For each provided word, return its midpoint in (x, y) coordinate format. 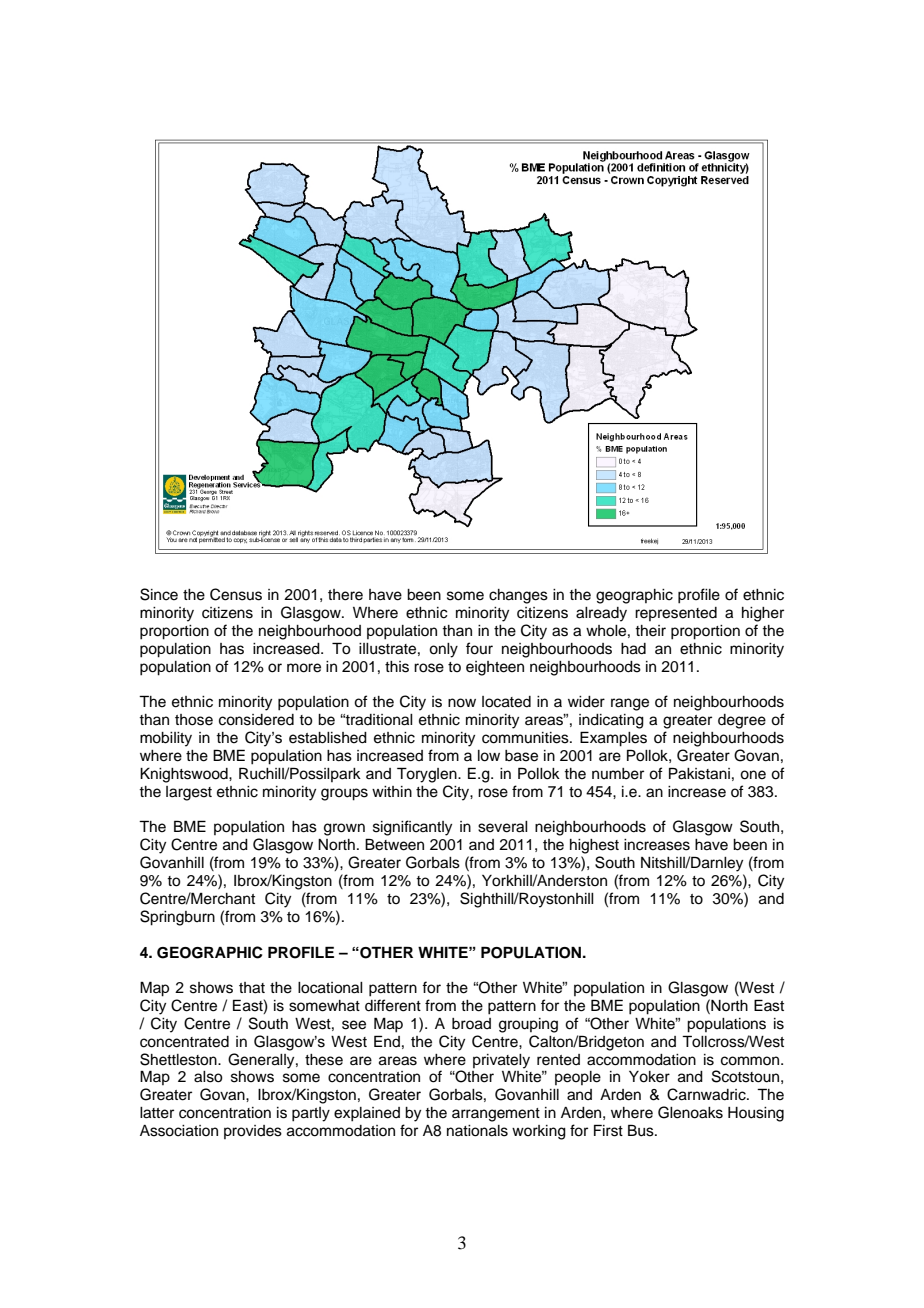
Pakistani (699, 773)
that (252, 988)
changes (518, 596)
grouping (528, 1025)
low (489, 756)
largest (189, 793)
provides (253, 1132)
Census (236, 594)
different (393, 1005)
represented (676, 614)
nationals (477, 1131)
